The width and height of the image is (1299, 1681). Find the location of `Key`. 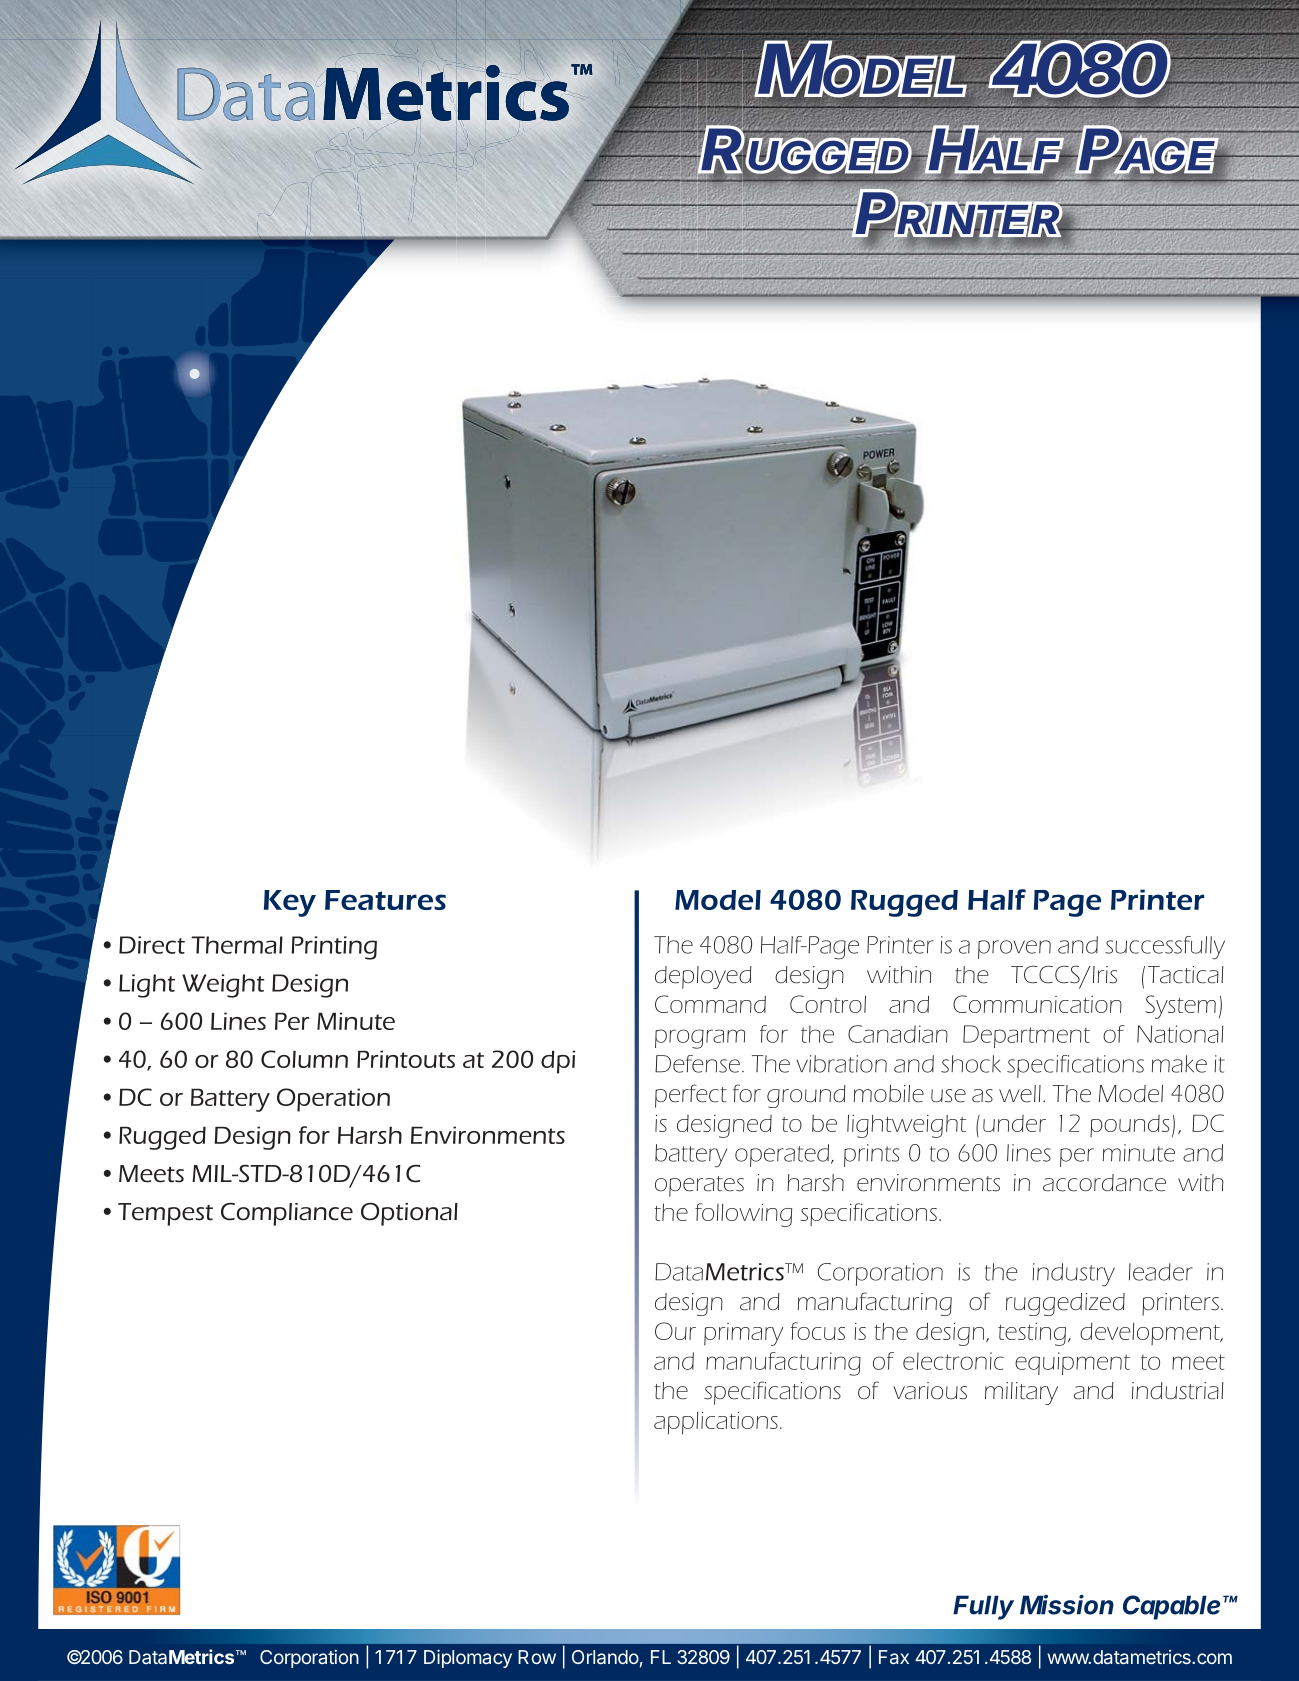

Key is located at coordinates (290, 903).
